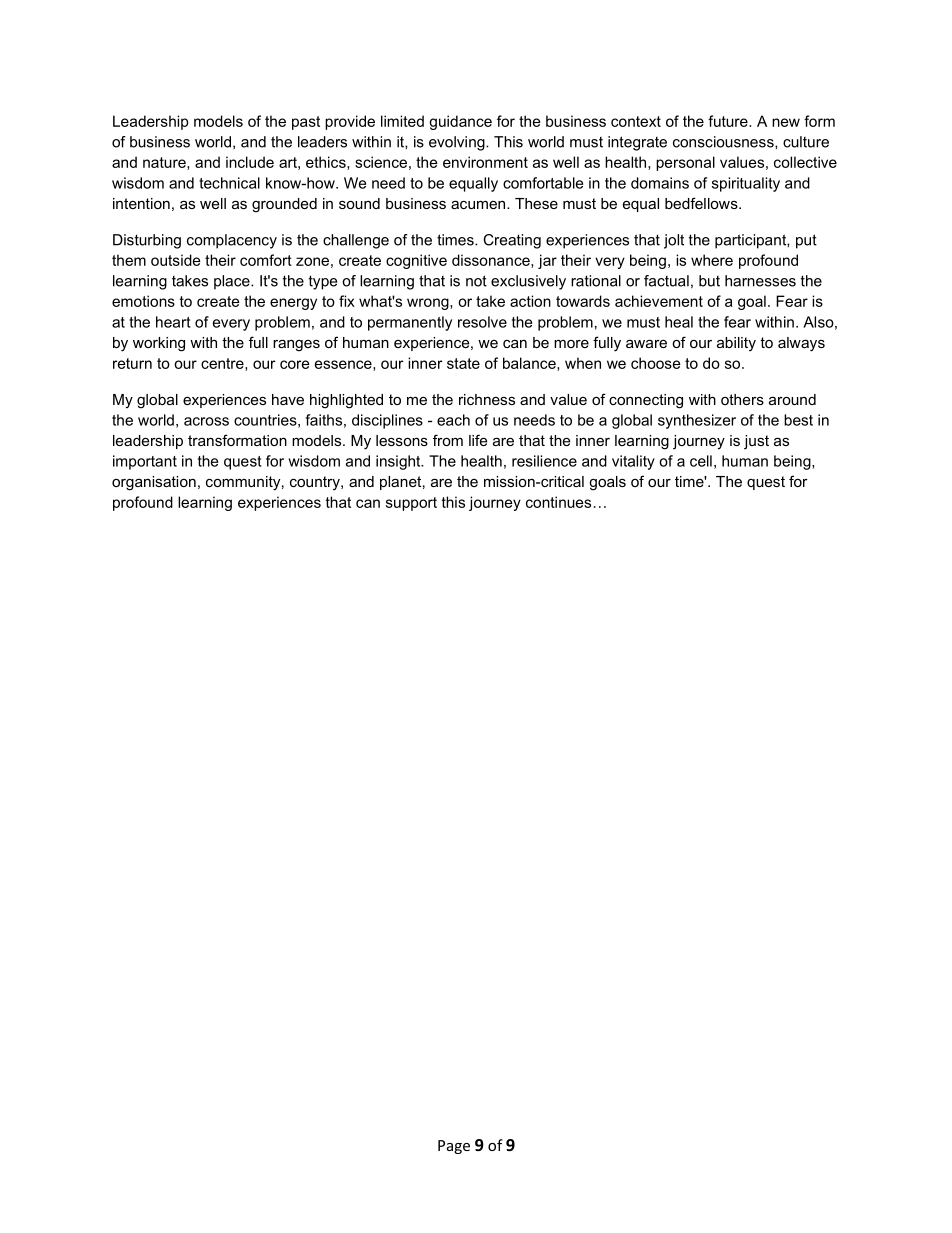  What do you see at coordinates (454, 1147) in the screenshot?
I see `Page` at bounding box center [454, 1147].
